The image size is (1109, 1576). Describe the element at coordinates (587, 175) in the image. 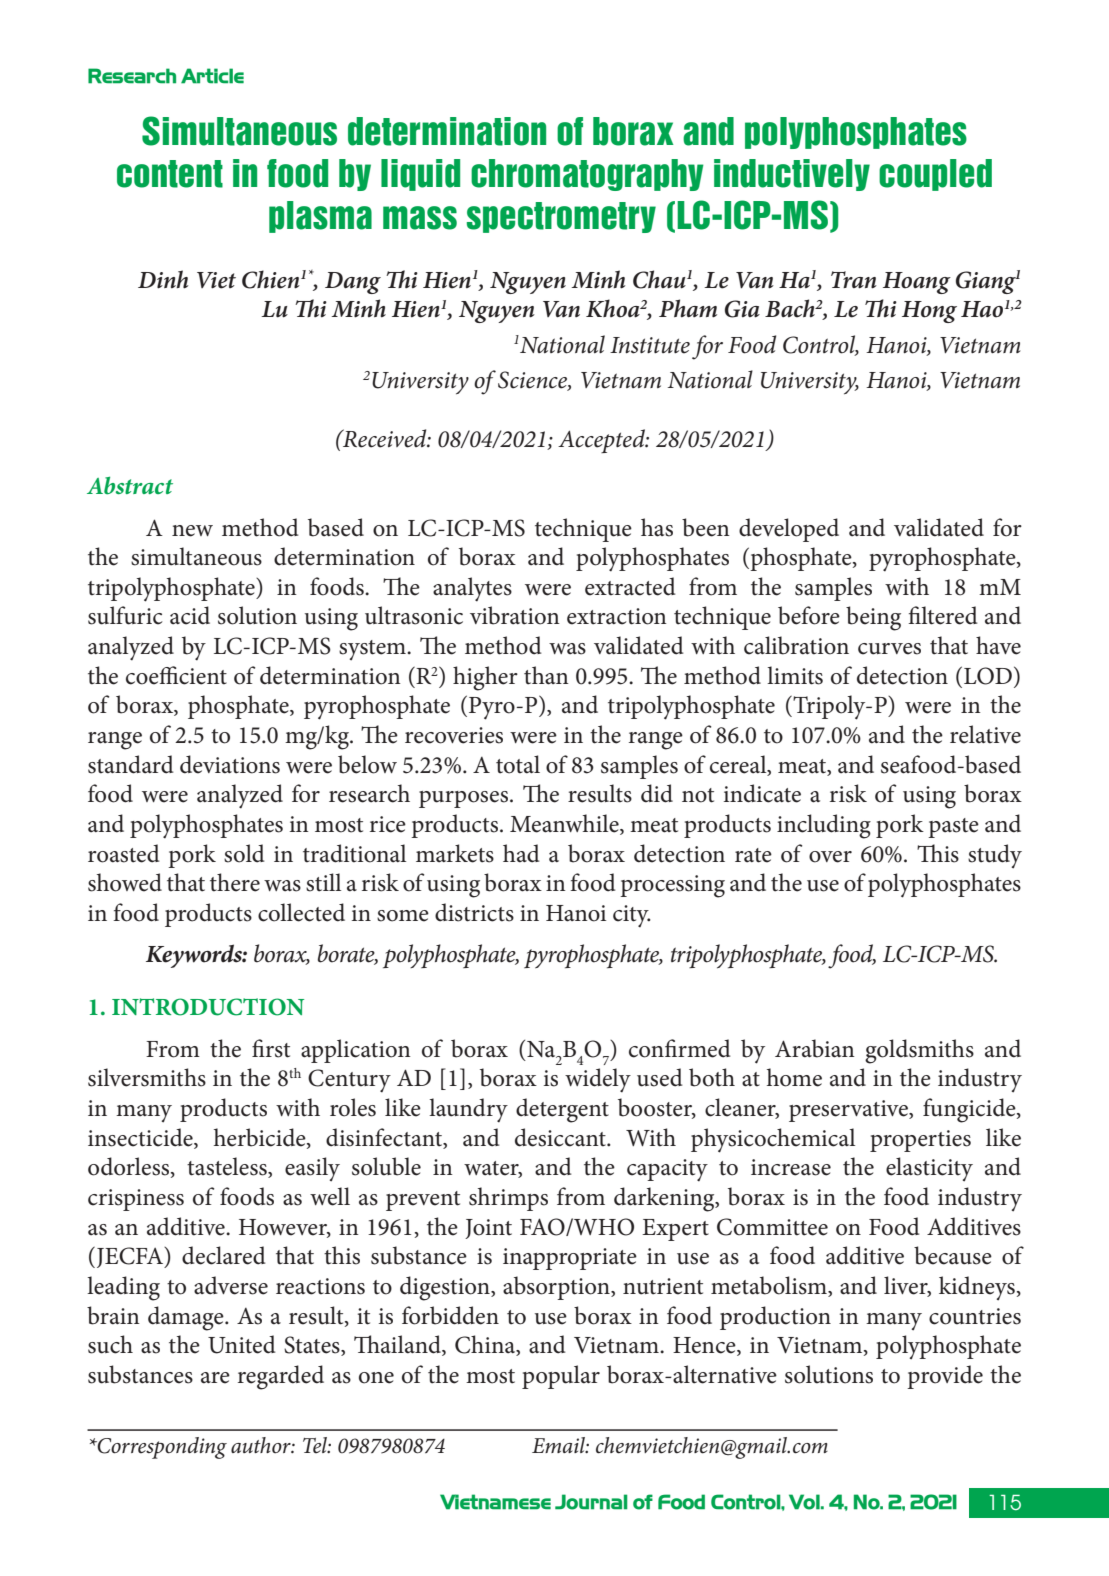

I see `chromatography` at that location.
